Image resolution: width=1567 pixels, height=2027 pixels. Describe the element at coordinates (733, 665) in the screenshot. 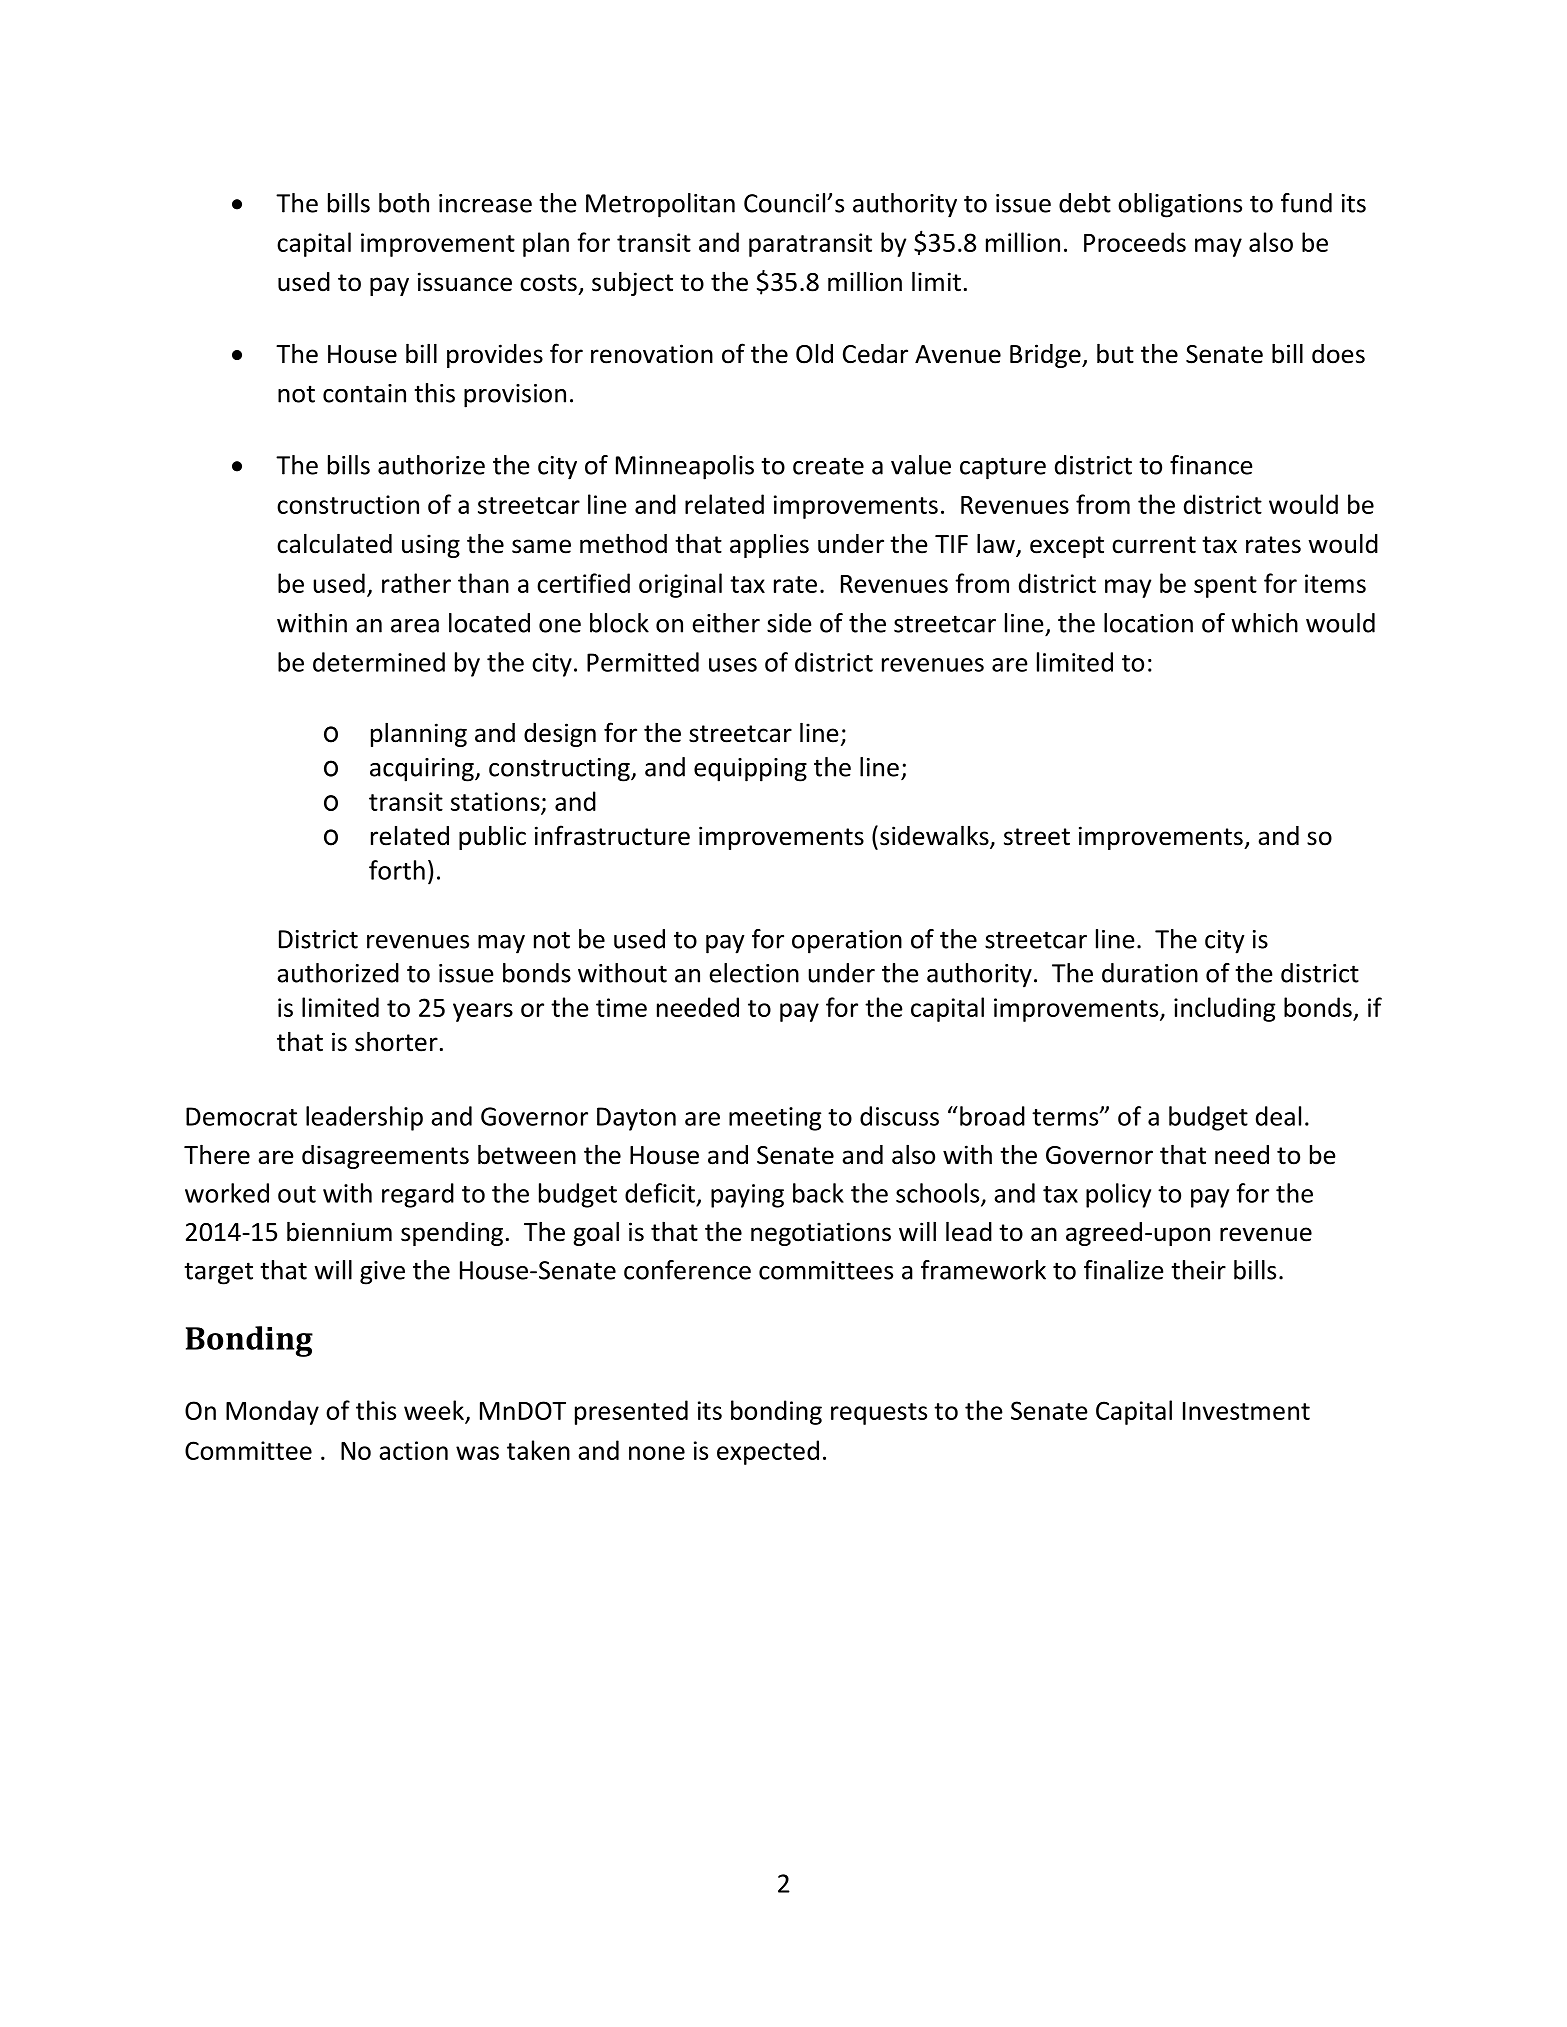

I see `uses` at that location.
